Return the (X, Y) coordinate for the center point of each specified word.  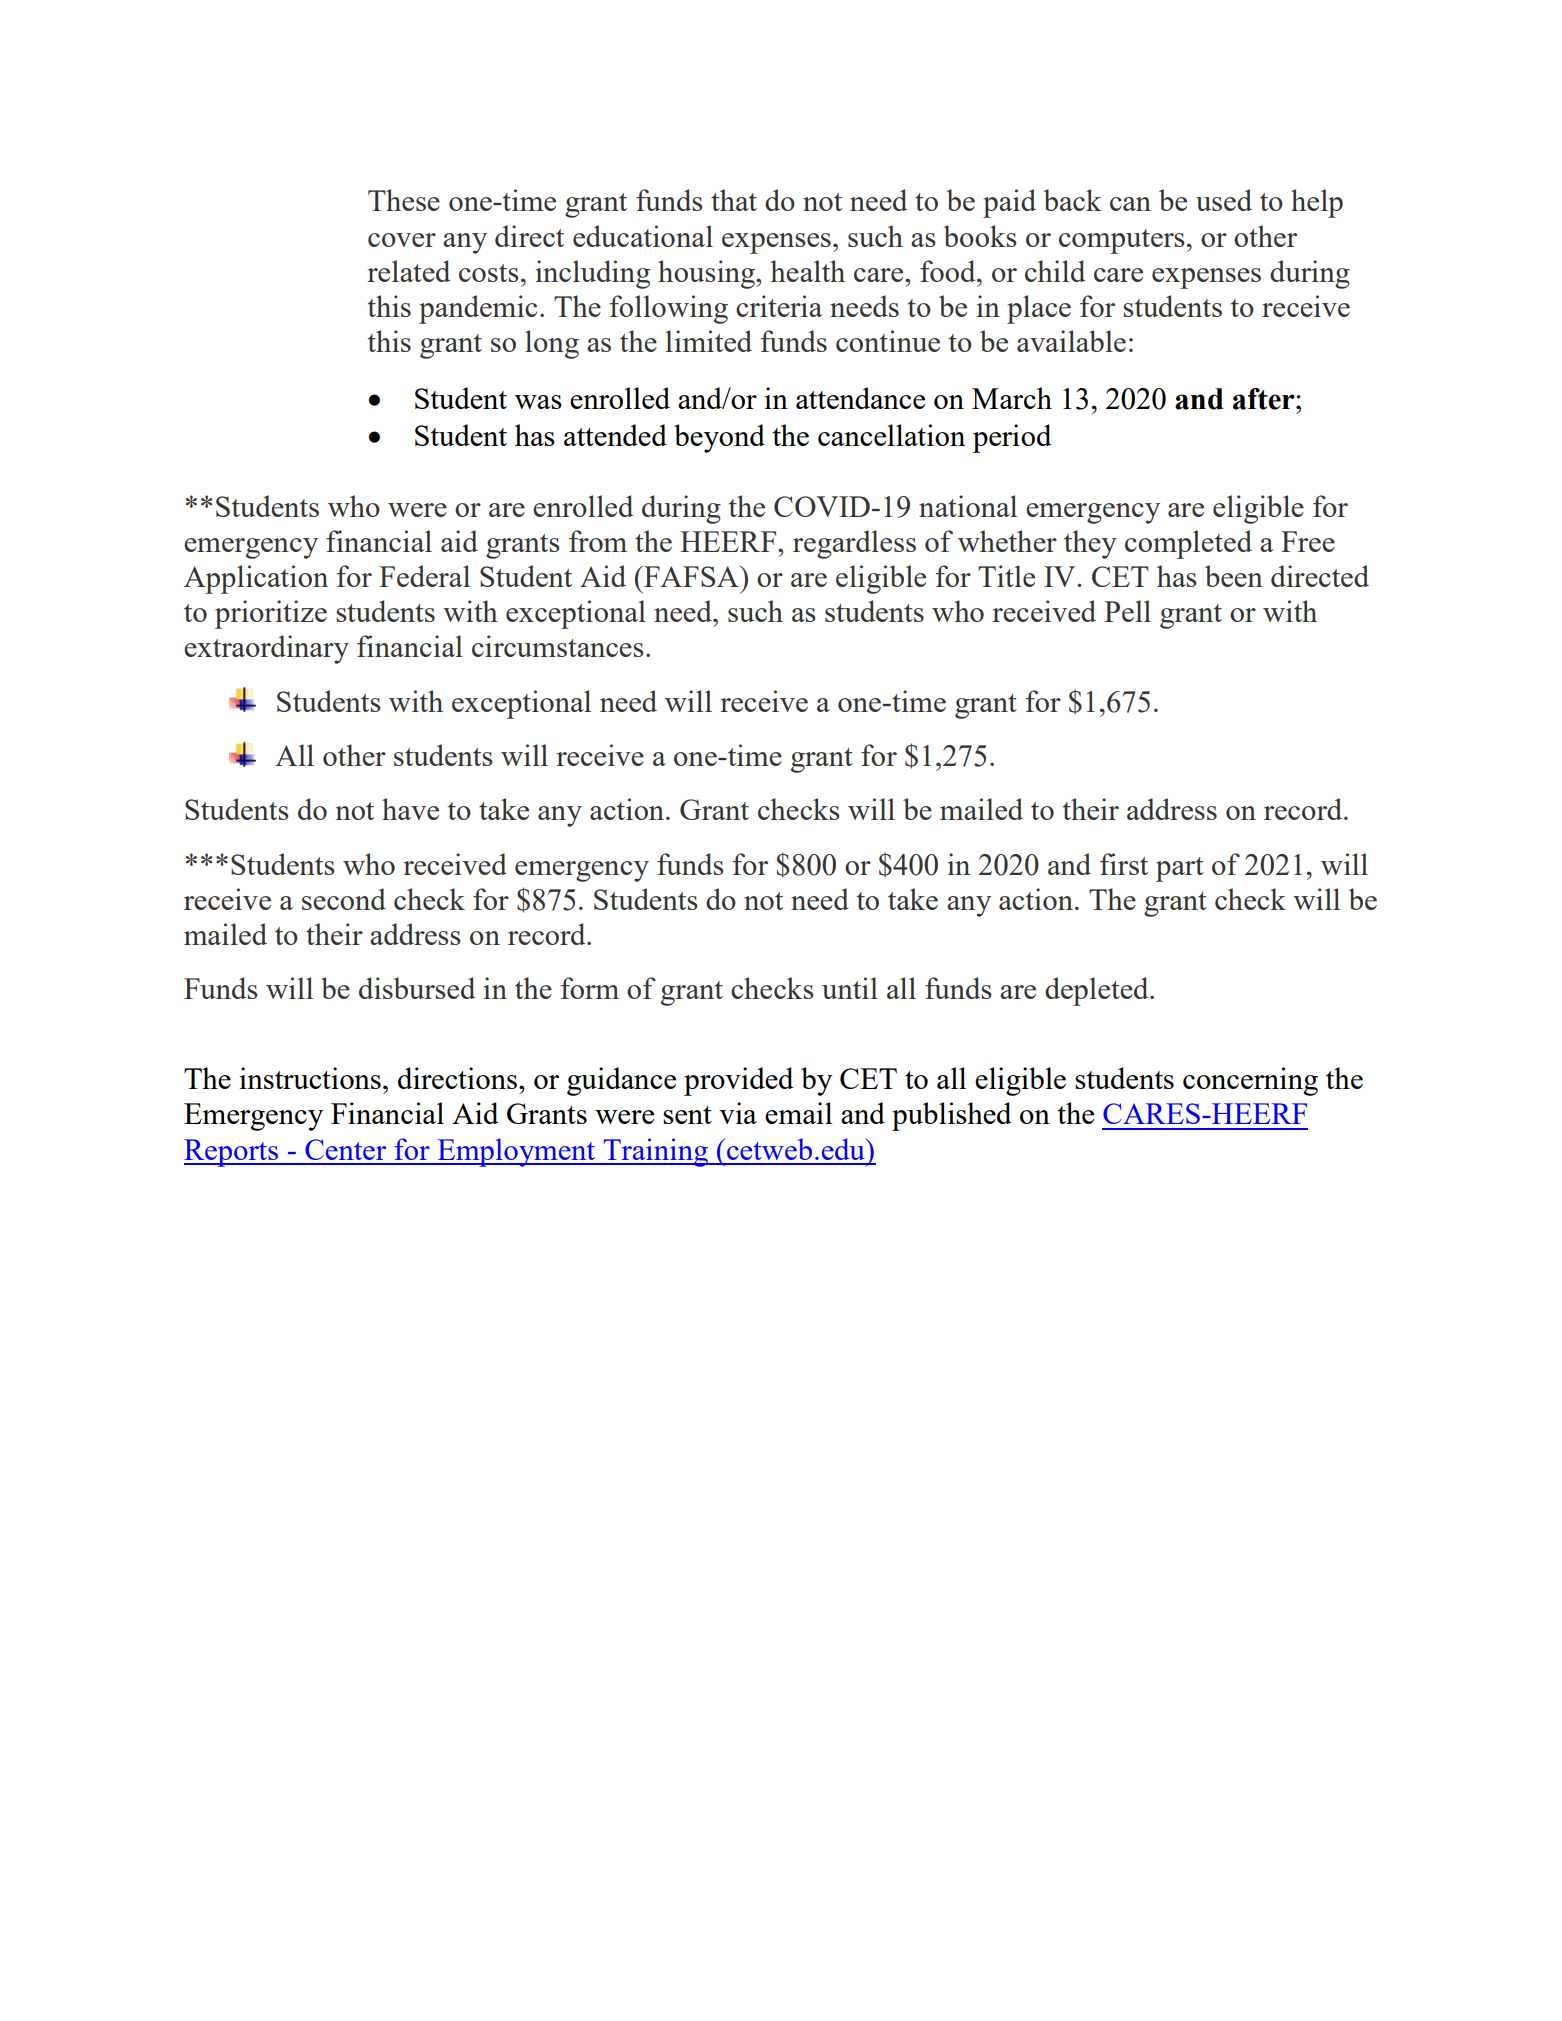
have (410, 809)
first (1124, 864)
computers (1121, 241)
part (1180, 869)
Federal (424, 576)
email (798, 1113)
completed (1188, 544)
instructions (310, 1078)
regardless (854, 544)
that (734, 200)
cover (402, 240)
